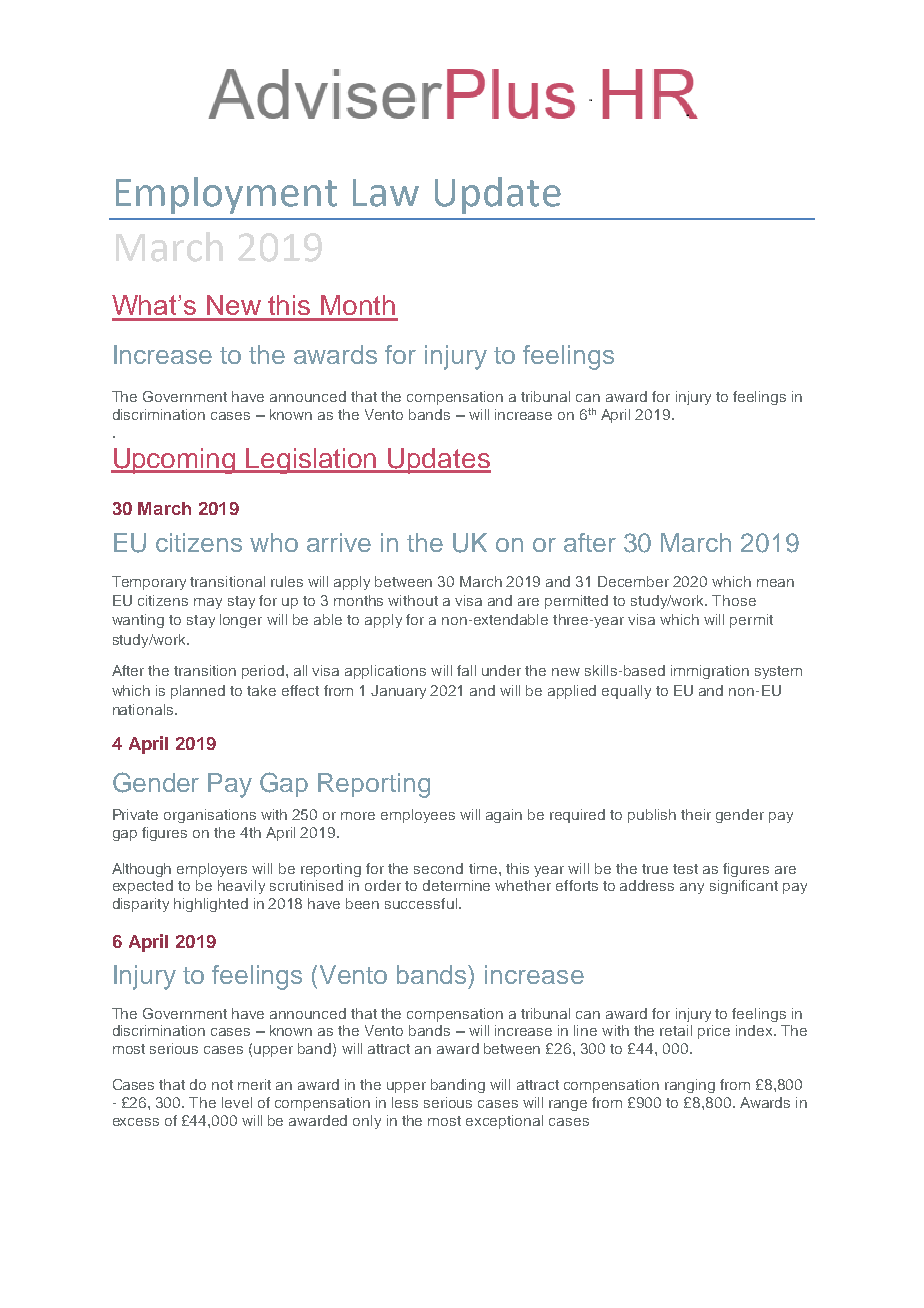 Image resolution: width=924 pixels, height=1308 pixels. Describe the element at coordinates (685, 869) in the screenshot. I see `test` at that location.
